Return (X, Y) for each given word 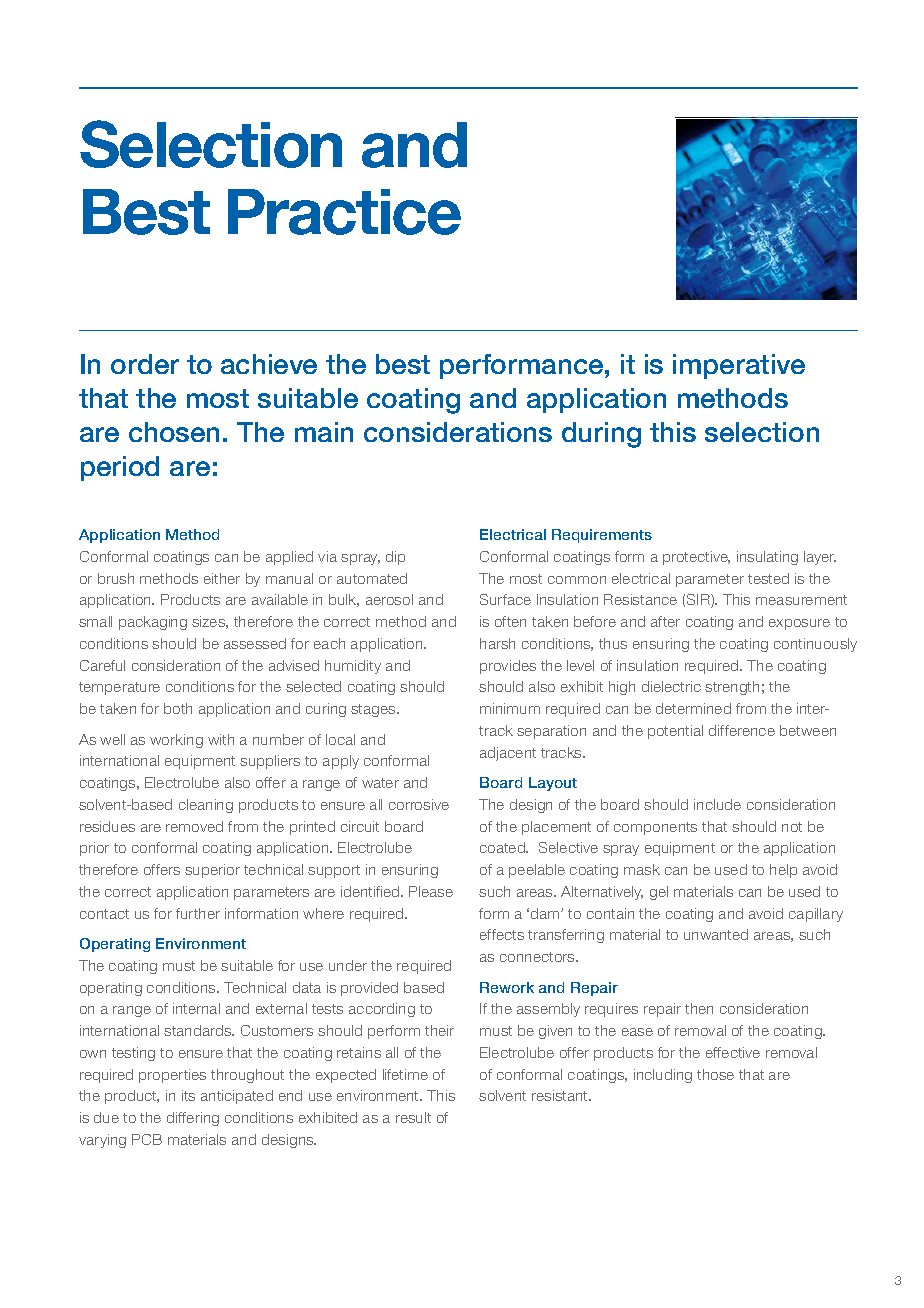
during (601, 435)
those (715, 1074)
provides (508, 667)
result (413, 1117)
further (198, 913)
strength (732, 688)
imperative (739, 366)
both (178, 708)
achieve (269, 364)
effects (502, 934)
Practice (344, 212)
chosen (174, 432)
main (324, 432)
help (783, 871)
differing (193, 1119)
